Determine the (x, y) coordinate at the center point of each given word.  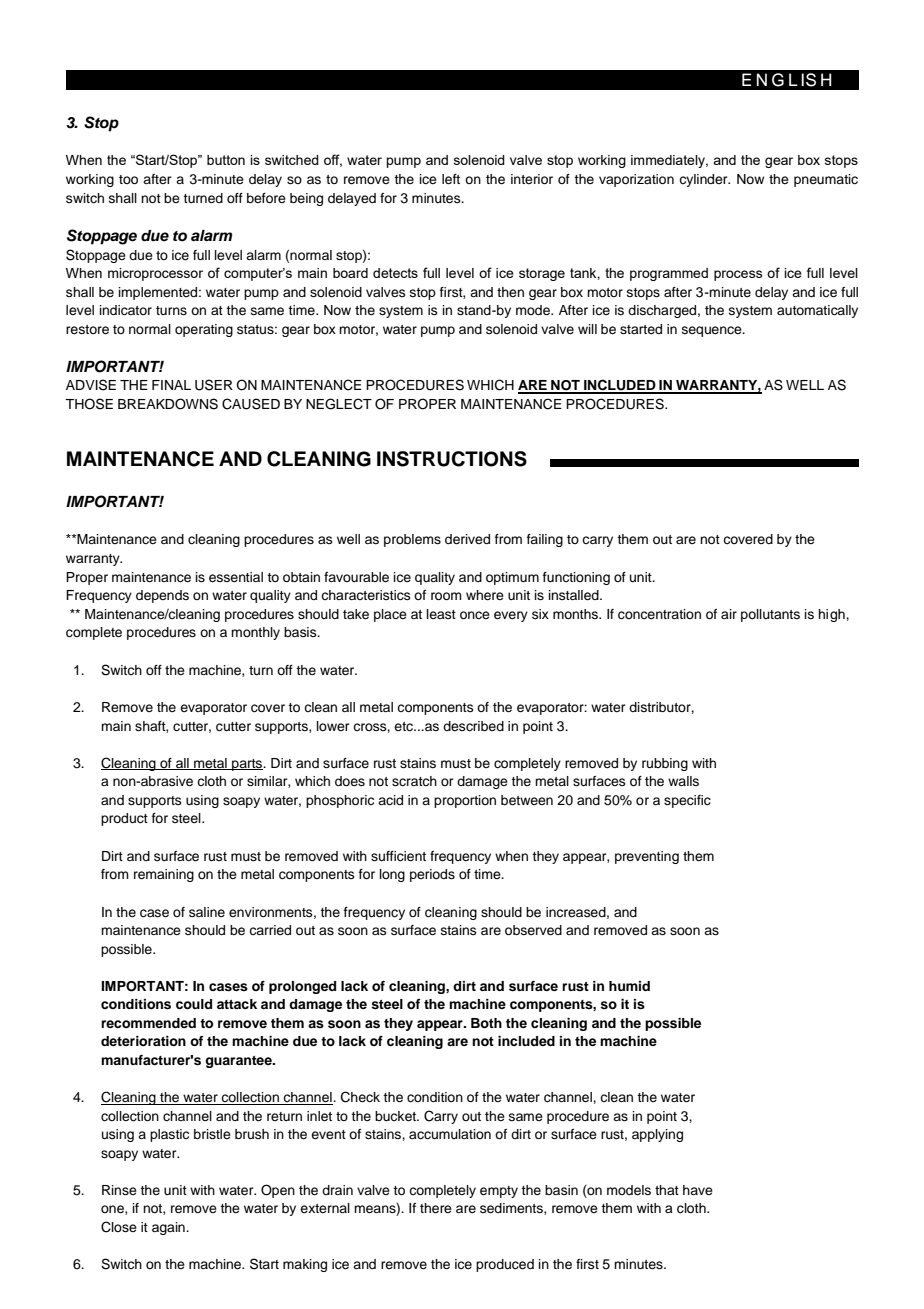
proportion (465, 801)
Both (486, 1023)
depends (162, 596)
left (451, 179)
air (729, 614)
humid (629, 986)
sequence (713, 331)
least (441, 614)
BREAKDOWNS (168, 404)
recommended (148, 1023)
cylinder (704, 180)
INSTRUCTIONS (452, 459)
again (169, 1228)
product (124, 819)
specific (687, 801)
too (128, 179)
